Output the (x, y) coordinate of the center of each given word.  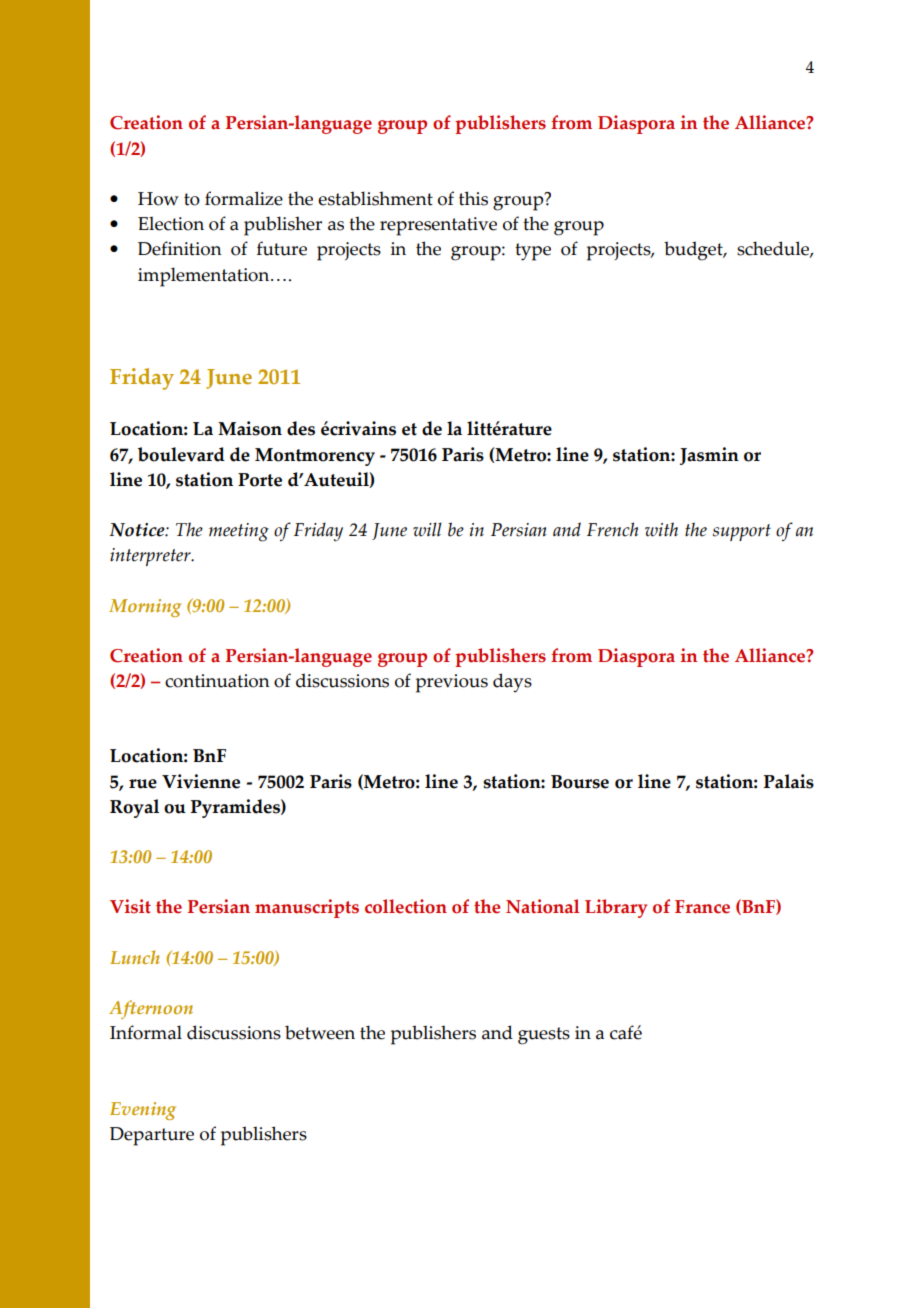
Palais (789, 781)
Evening (143, 1111)
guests (544, 1036)
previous (452, 683)
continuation (217, 681)
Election (171, 223)
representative (438, 226)
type (533, 252)
